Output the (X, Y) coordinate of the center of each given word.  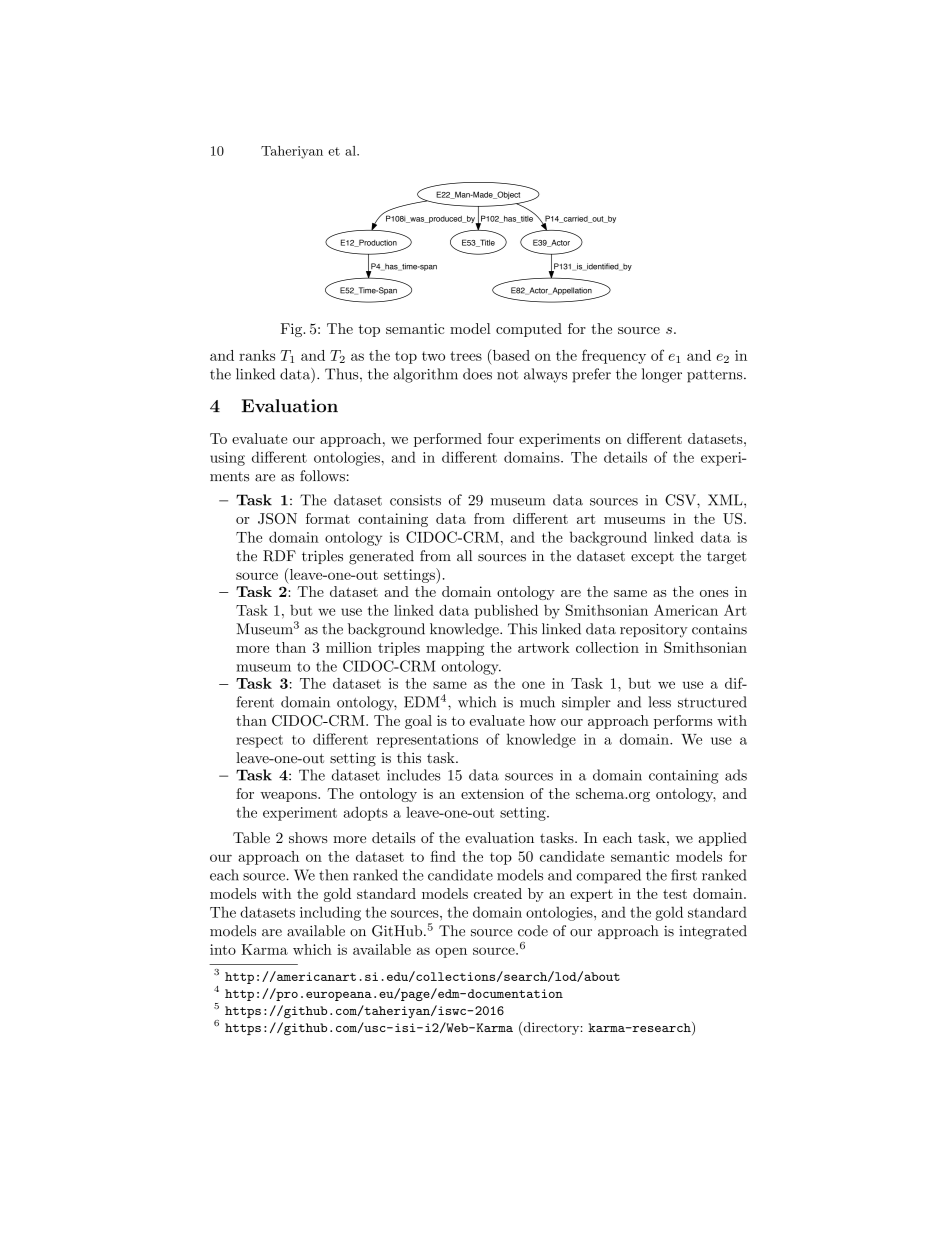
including (330, 913)
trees (466, 356)
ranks (257, 355)
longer (662, 375)
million (349, 647)
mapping (455, 649)
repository (654, 631)
